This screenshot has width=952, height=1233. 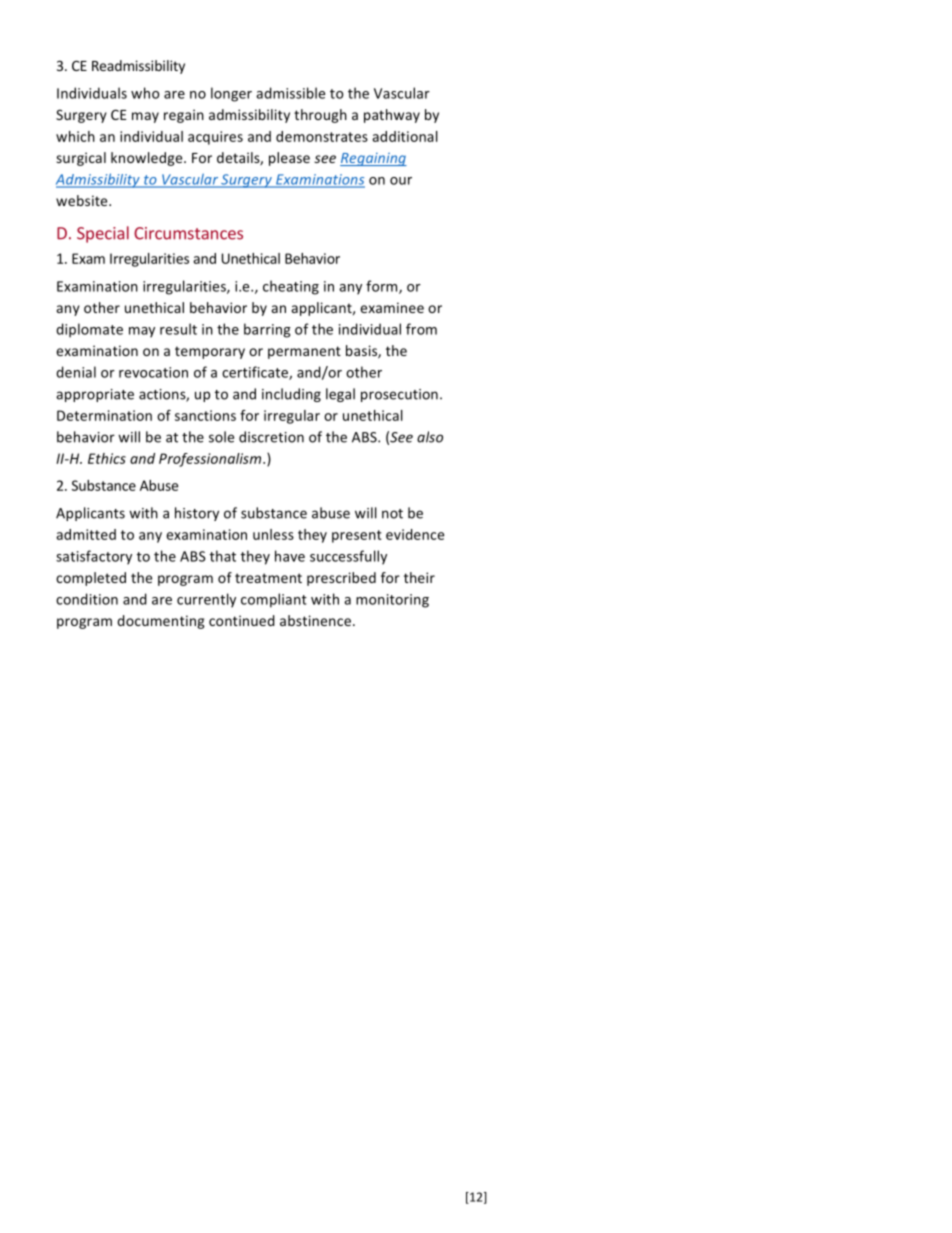 What do you see at coordinates (392, 116) in the screenshot?
I see `pathway` at bounding box center [392, 116].
